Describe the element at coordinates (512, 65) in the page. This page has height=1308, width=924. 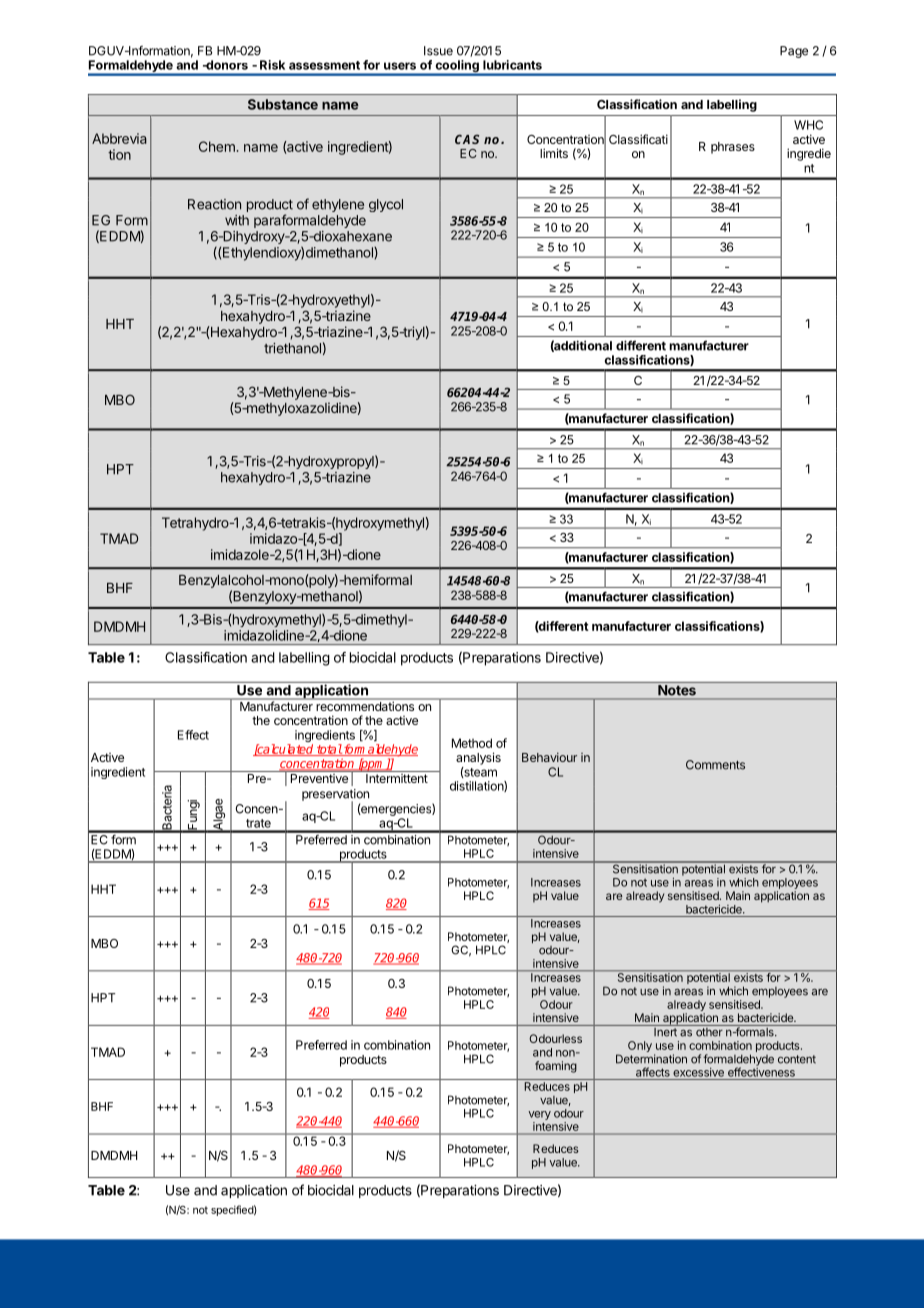
I see `lubricants` at that location.
